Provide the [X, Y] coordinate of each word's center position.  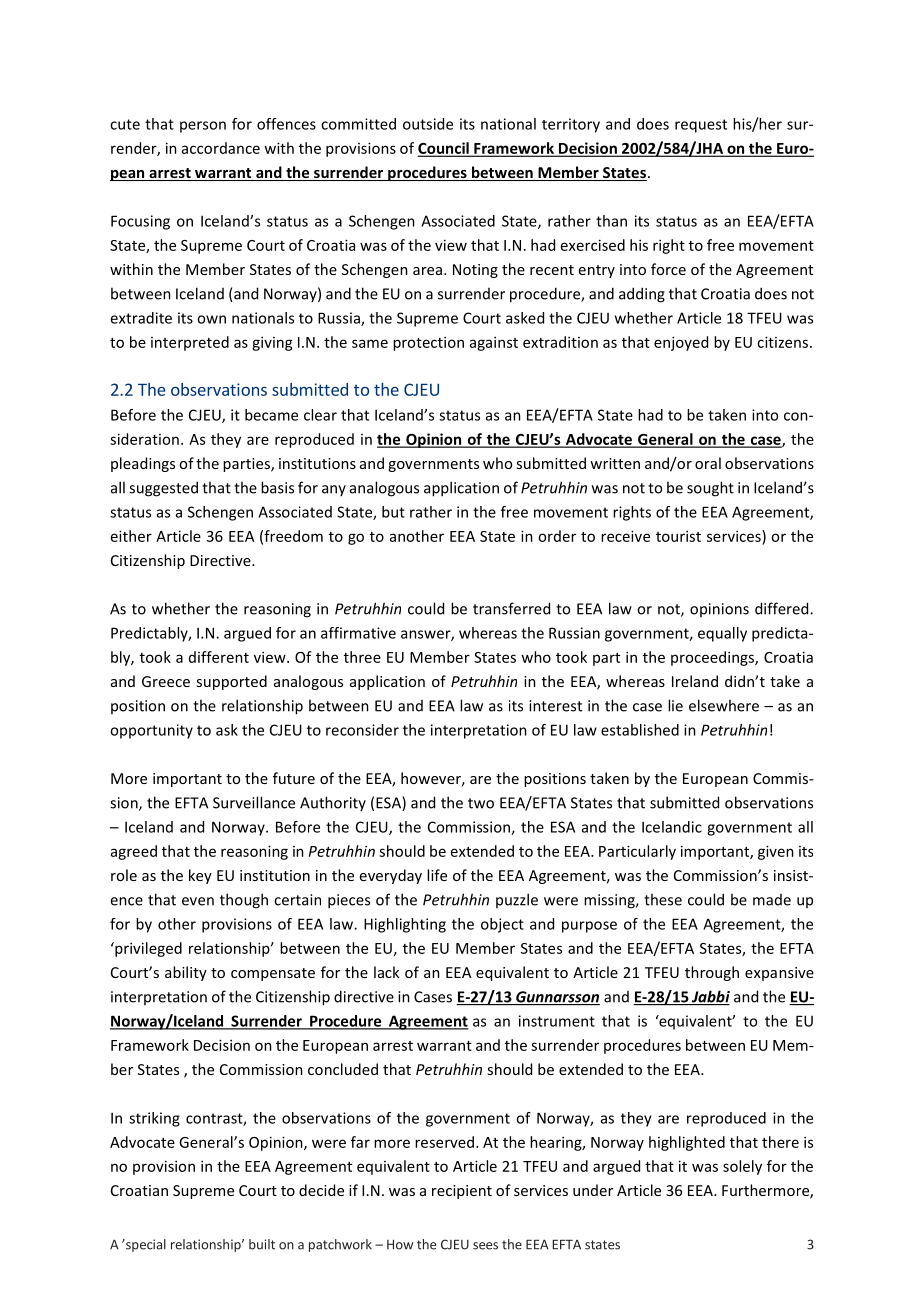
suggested [163, 489]
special [145, 1245]
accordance [221, 148]
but [393, 512]
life [437, 875]
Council [444, 149]
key [200, 876]
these [663, 899]
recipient [462, 1192]
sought [710, 489]
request [701, 126]
